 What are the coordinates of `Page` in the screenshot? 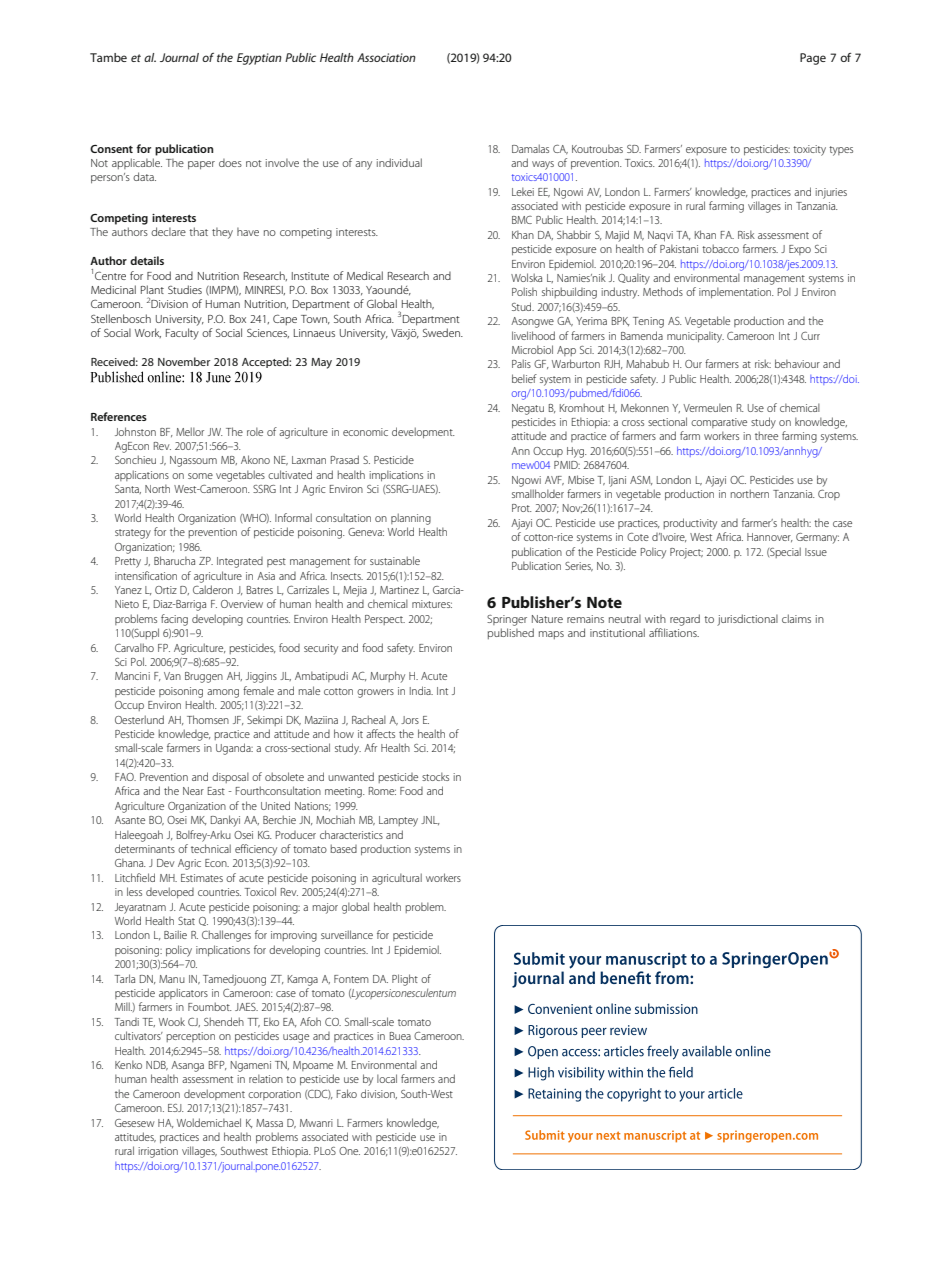 It's located at (813, 59).
